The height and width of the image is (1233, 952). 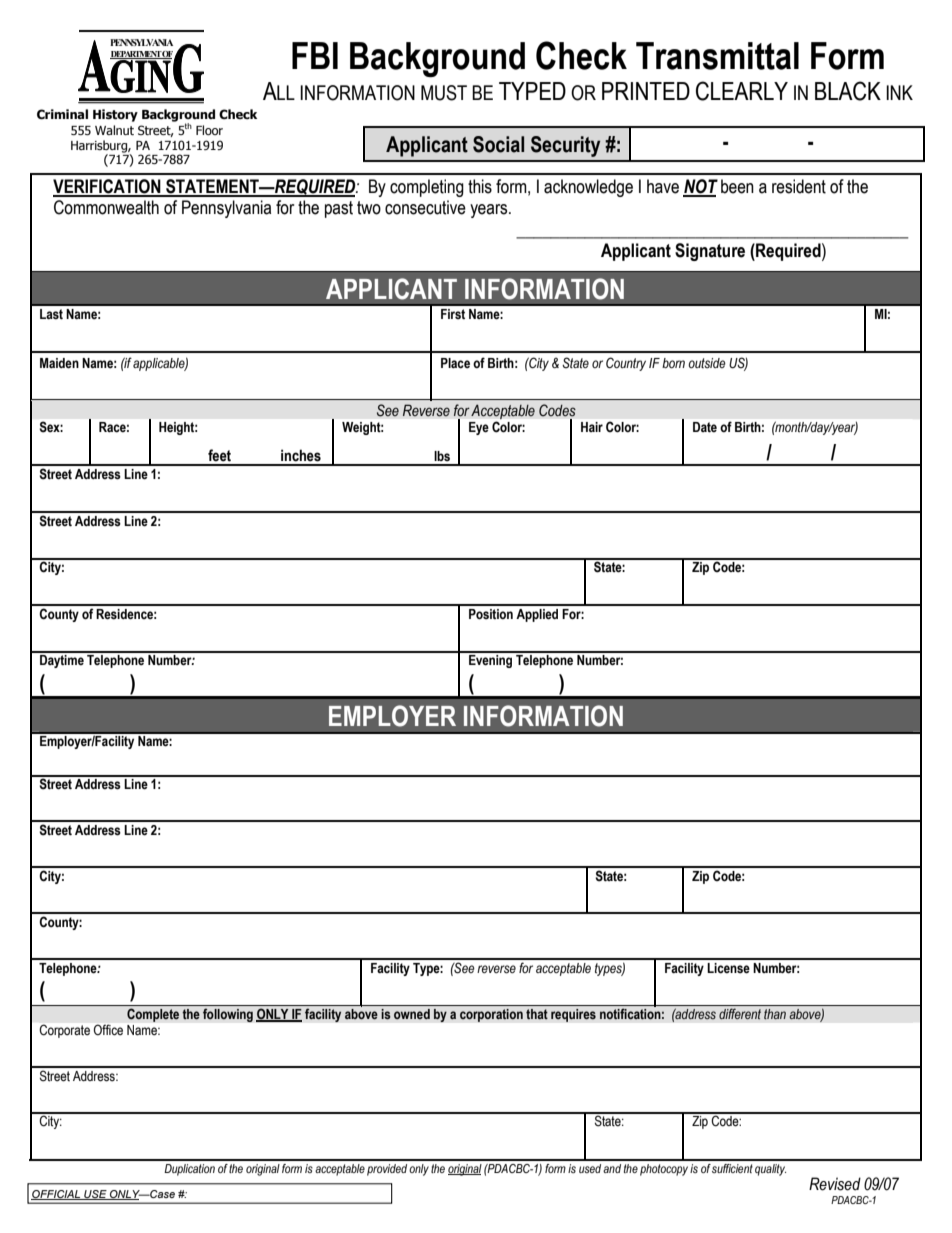 What do you see at coordinates (444, 93) in the image?
I see `MUST` at bounding box center [444, 93].
